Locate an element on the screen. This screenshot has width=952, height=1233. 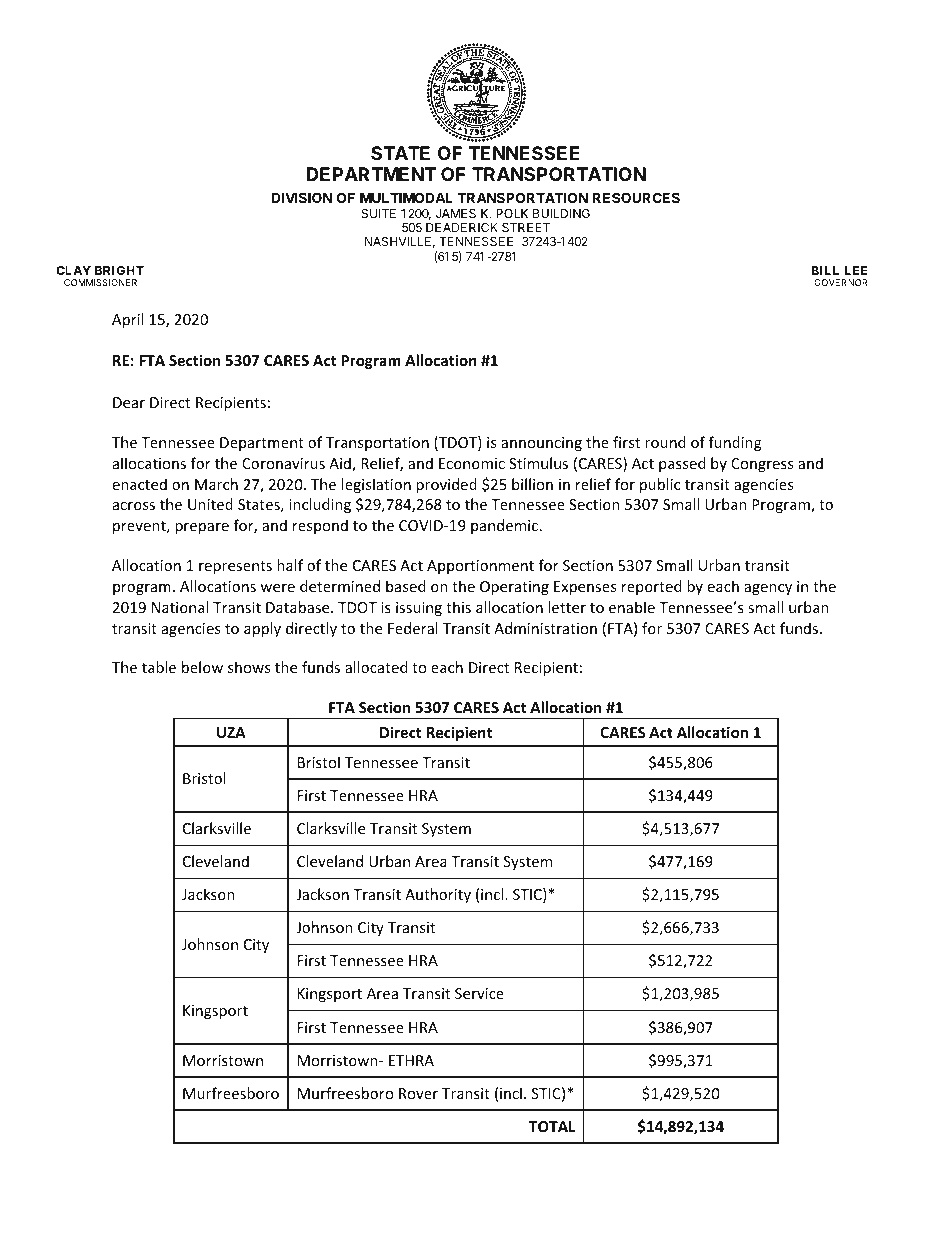
LEE is located at coordinates (856, 270).
